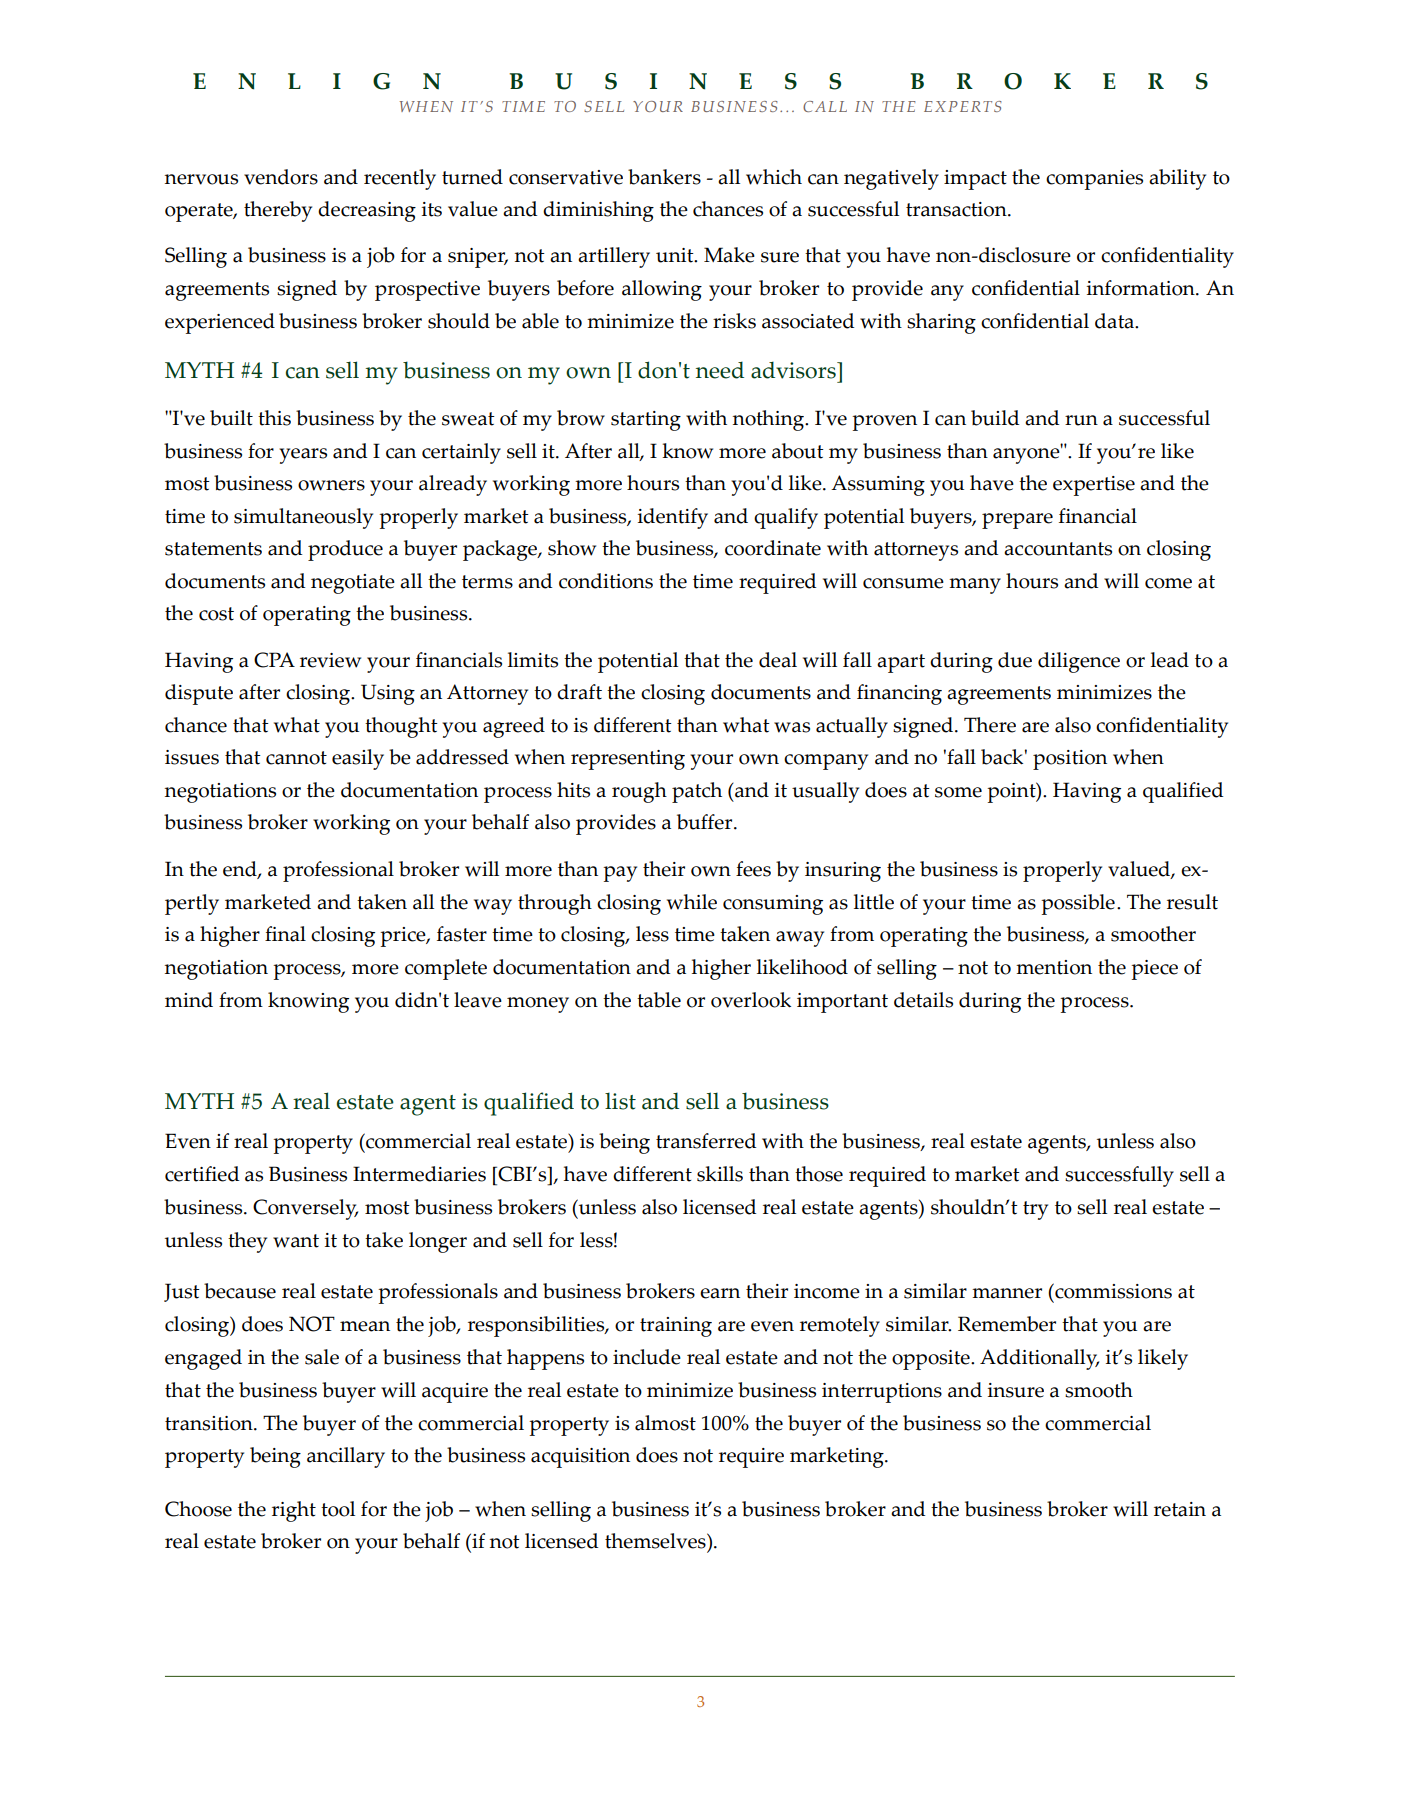 The height and width of the screenshot is (1815, 1402). What do you see at coordinates (294, 1511) in the screenshot?
I see `right` at bounding box center [294, 1511].
